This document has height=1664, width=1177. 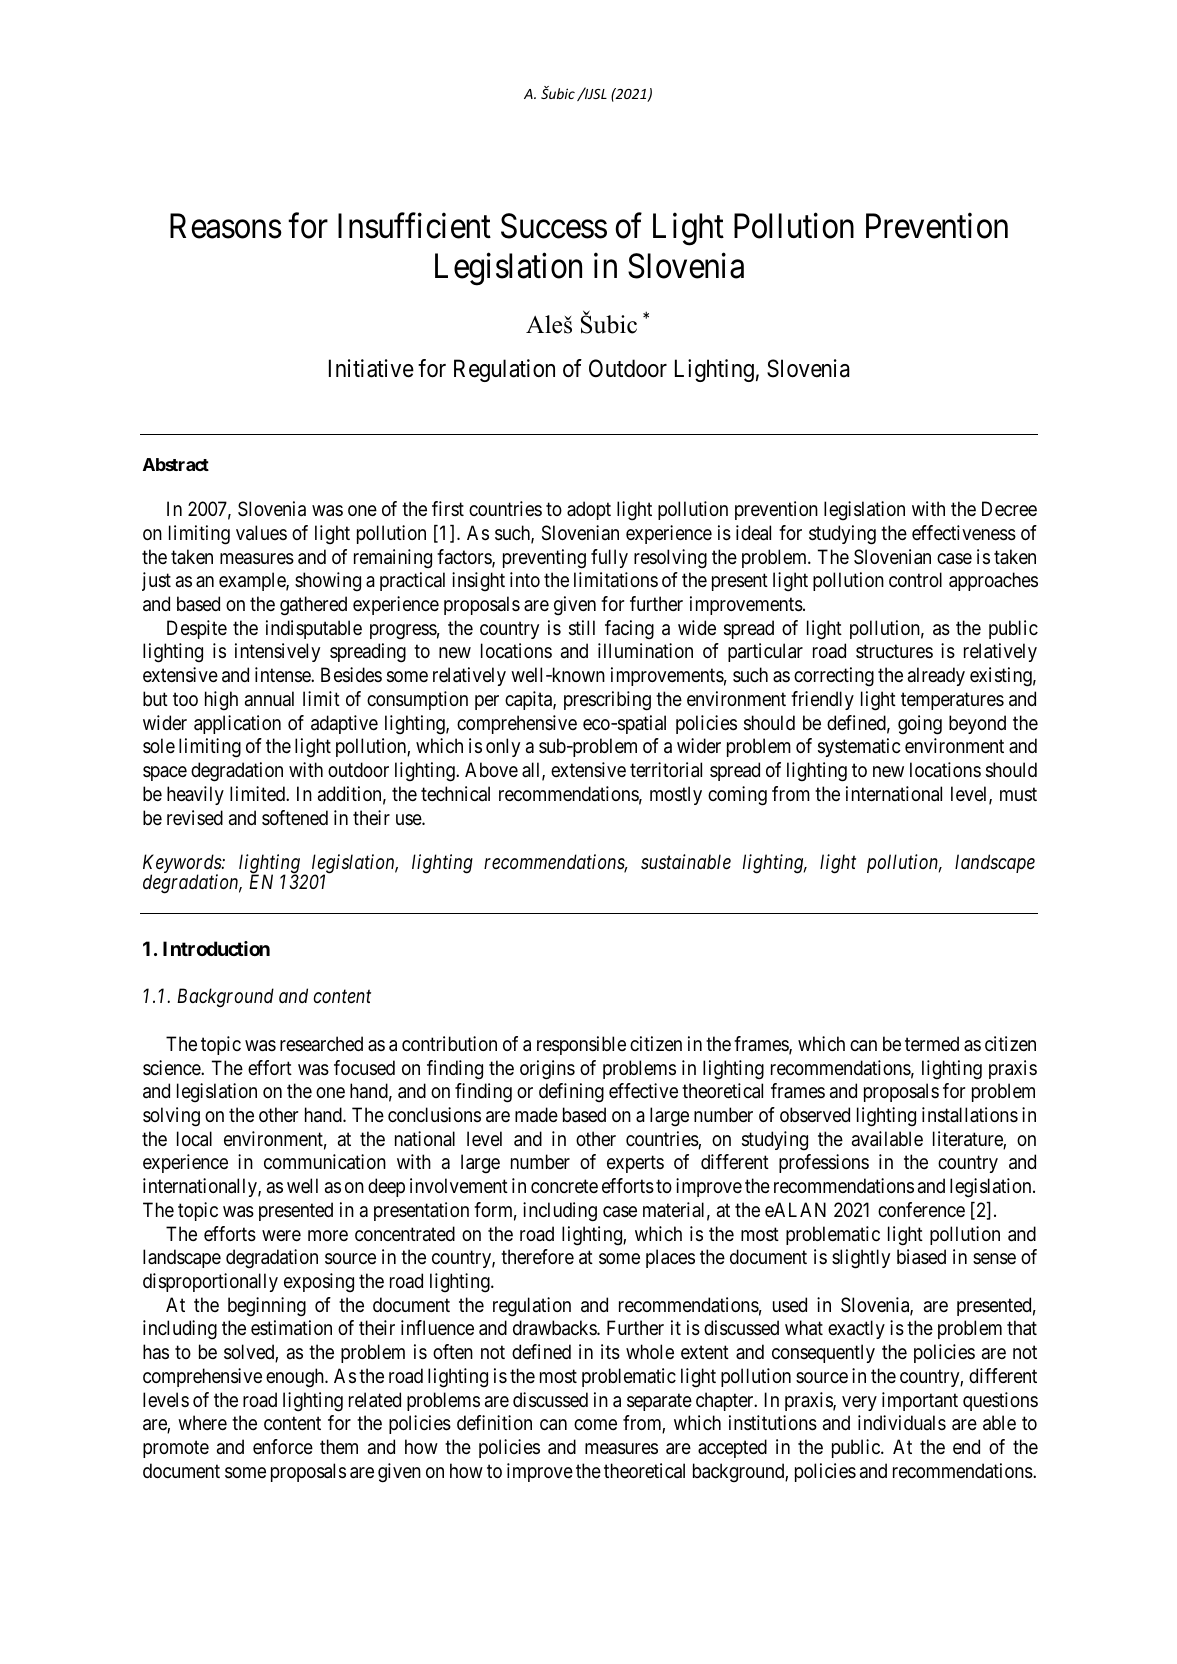 What do you see at coordinates (571, 1093) in the document?
I see `defining` at bounding box center [571, 1093].
